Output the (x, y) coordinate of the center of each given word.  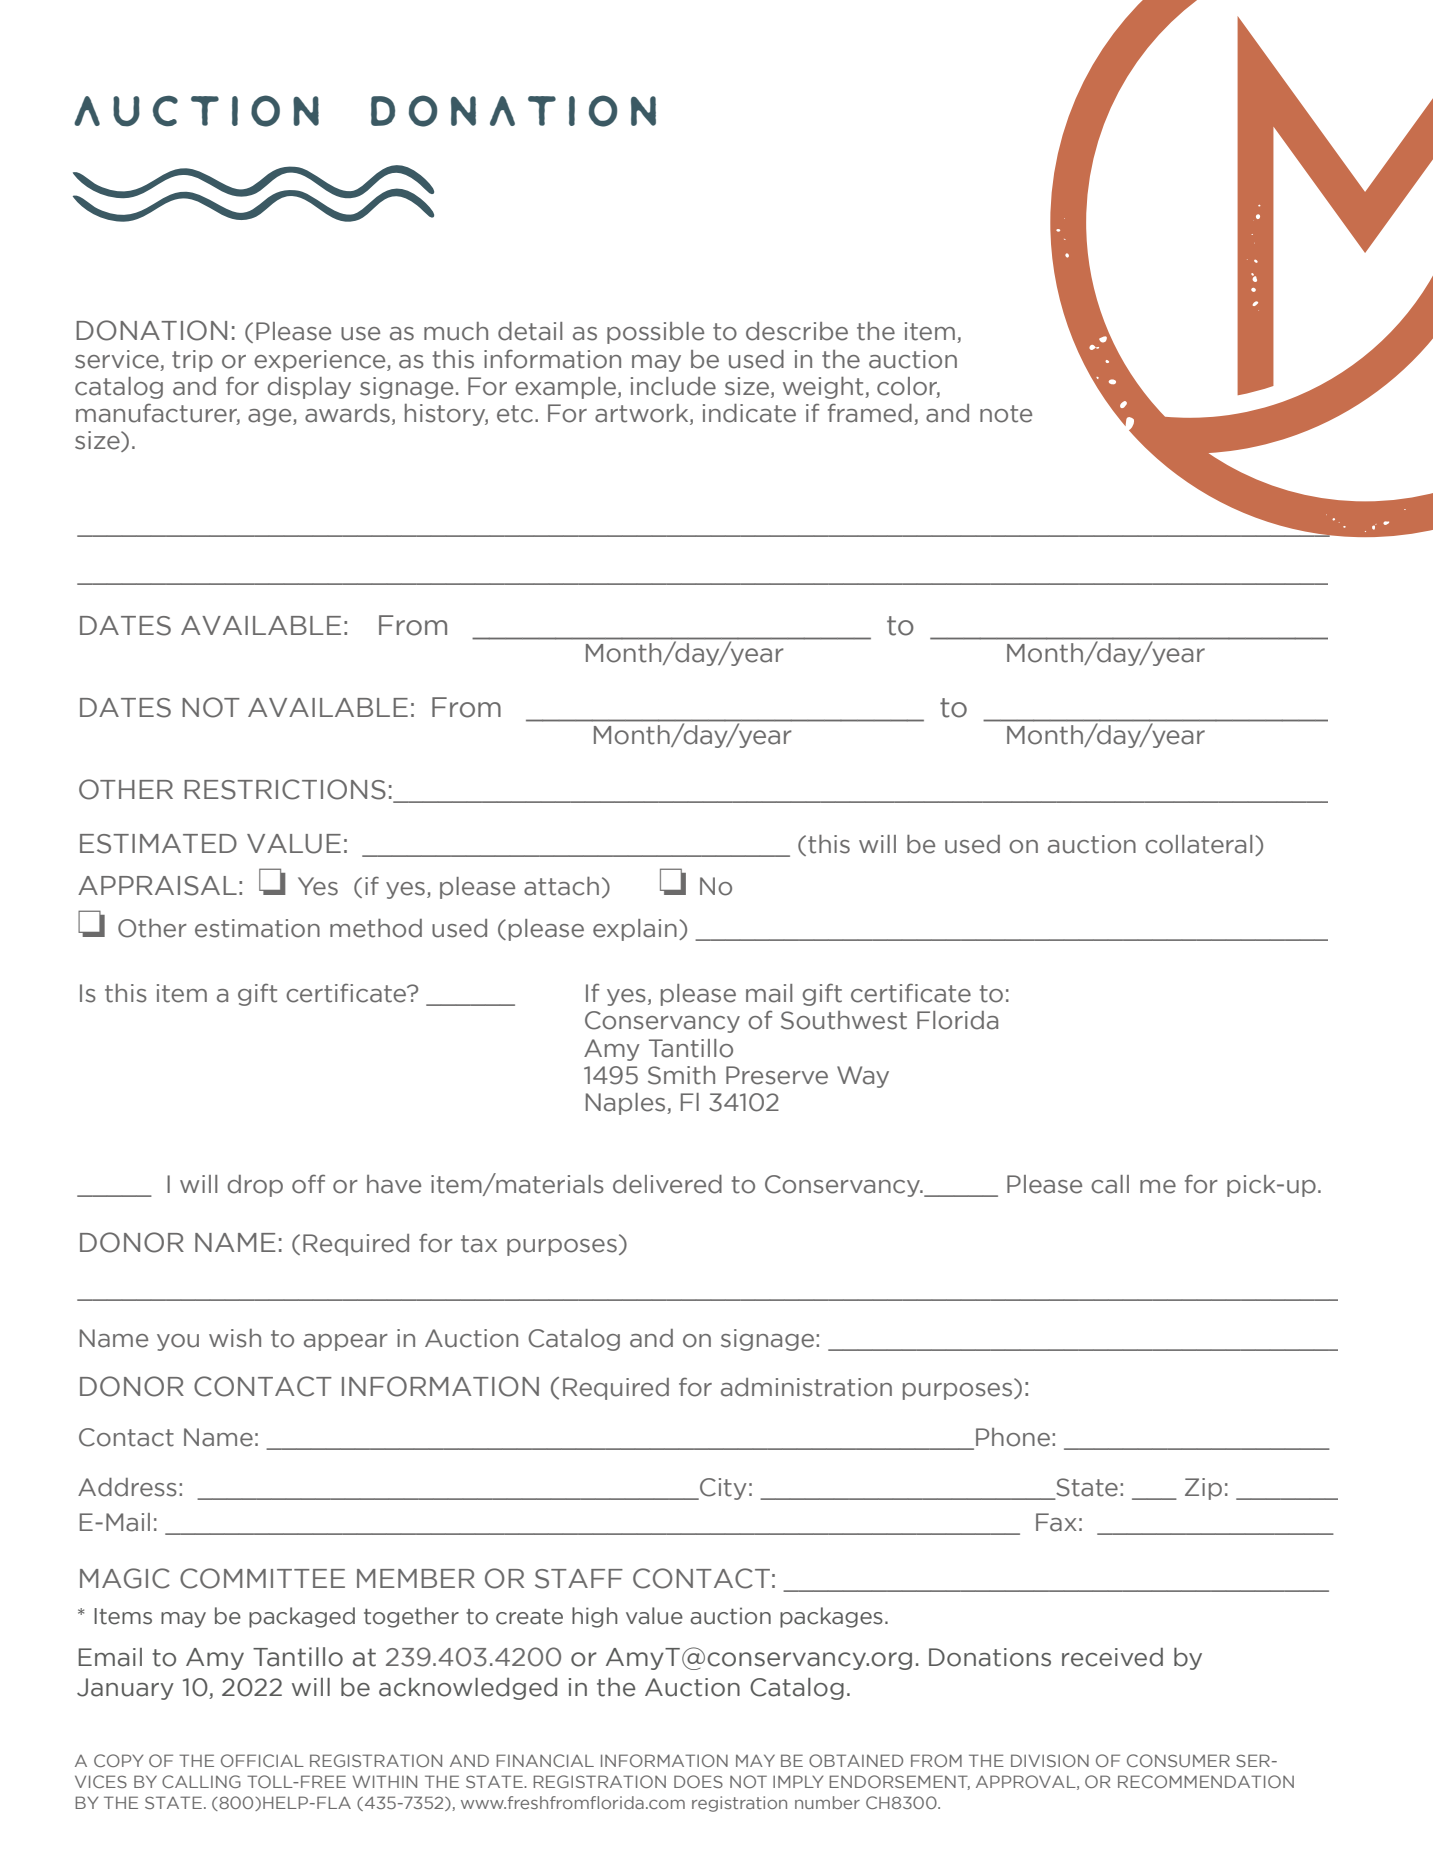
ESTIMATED (158, 844)
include (673, 386)
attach (561, 886)
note (1006, 414)
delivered (667, 1184)
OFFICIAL (262, 1760)
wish (235, 1338)
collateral (1198, 844)
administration (806, 1387)
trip (192, 361)
